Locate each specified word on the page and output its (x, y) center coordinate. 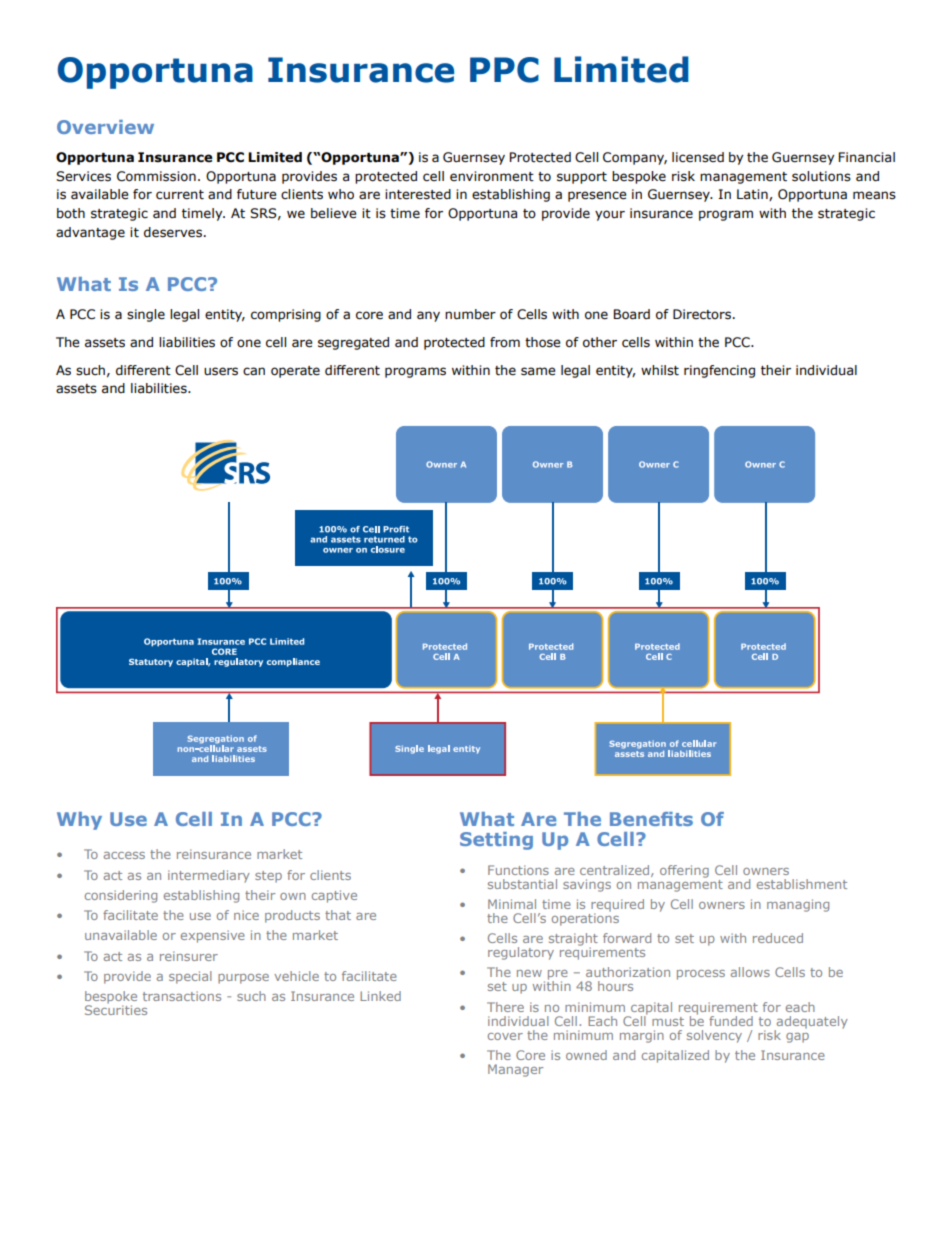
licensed (698, 157)
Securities (116, 1009)
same (538, 371)
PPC (504, 70)
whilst (660, 370)
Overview (105, 127)
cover (505, 1036)
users (221, 371)
